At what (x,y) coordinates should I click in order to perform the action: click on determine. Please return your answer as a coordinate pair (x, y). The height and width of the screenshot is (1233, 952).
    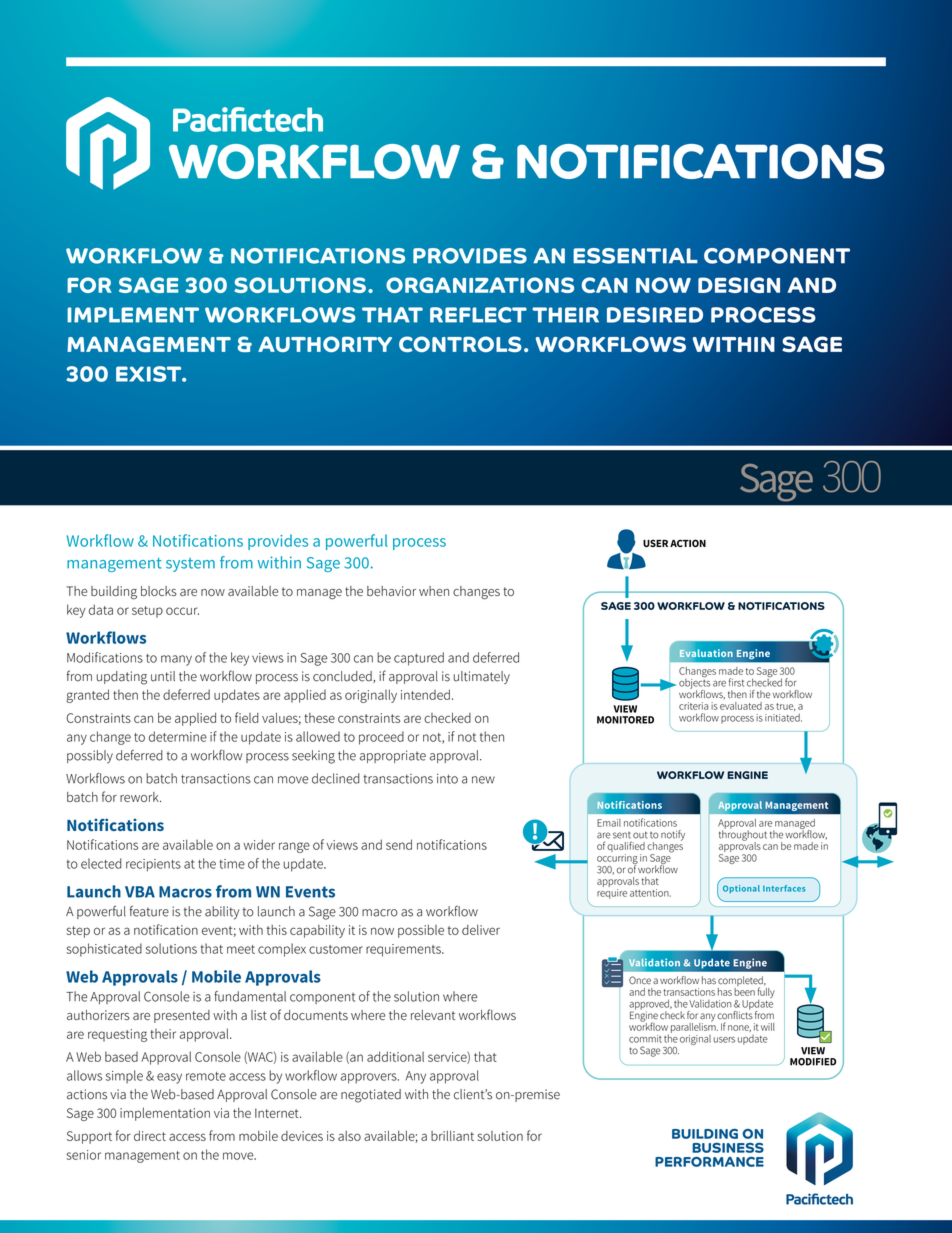
    Looking at the image, I should click on (178, 736).
